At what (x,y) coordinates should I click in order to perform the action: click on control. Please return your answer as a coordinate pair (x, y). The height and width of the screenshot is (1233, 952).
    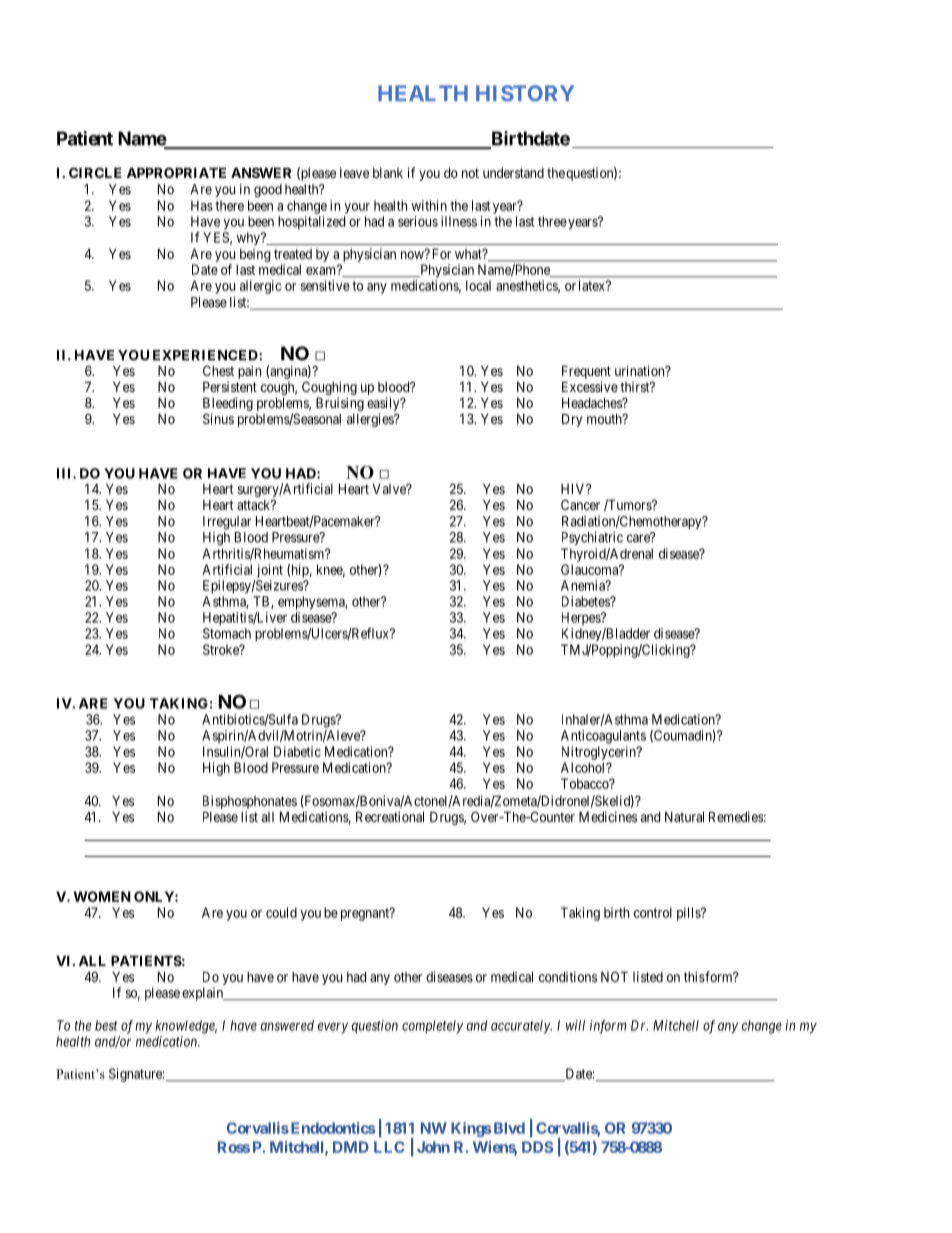
    Looking at the image, I should click on (653, 912).
